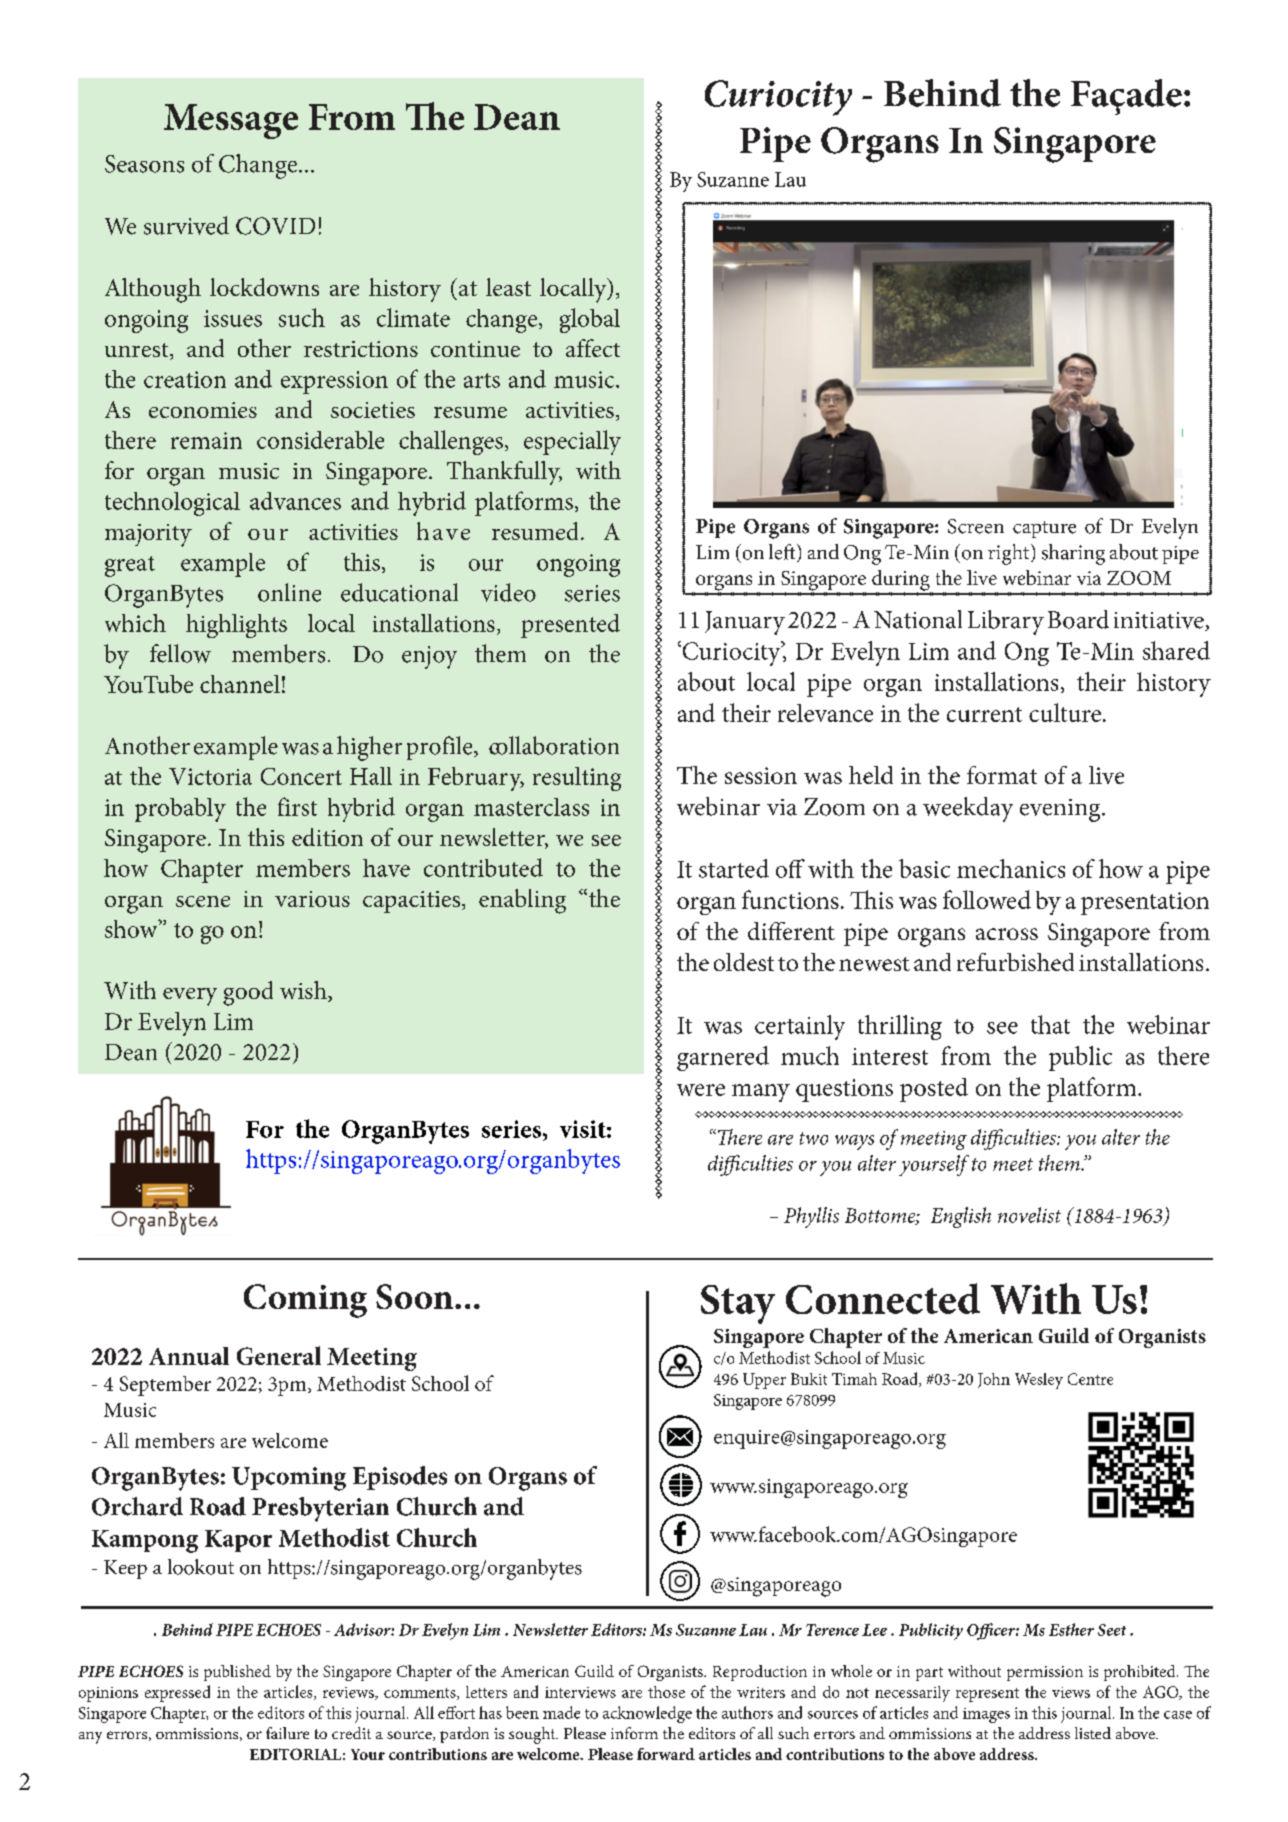 This screenshot has width=1288, height=1822. I want to click on published, so click(237, 1673).
